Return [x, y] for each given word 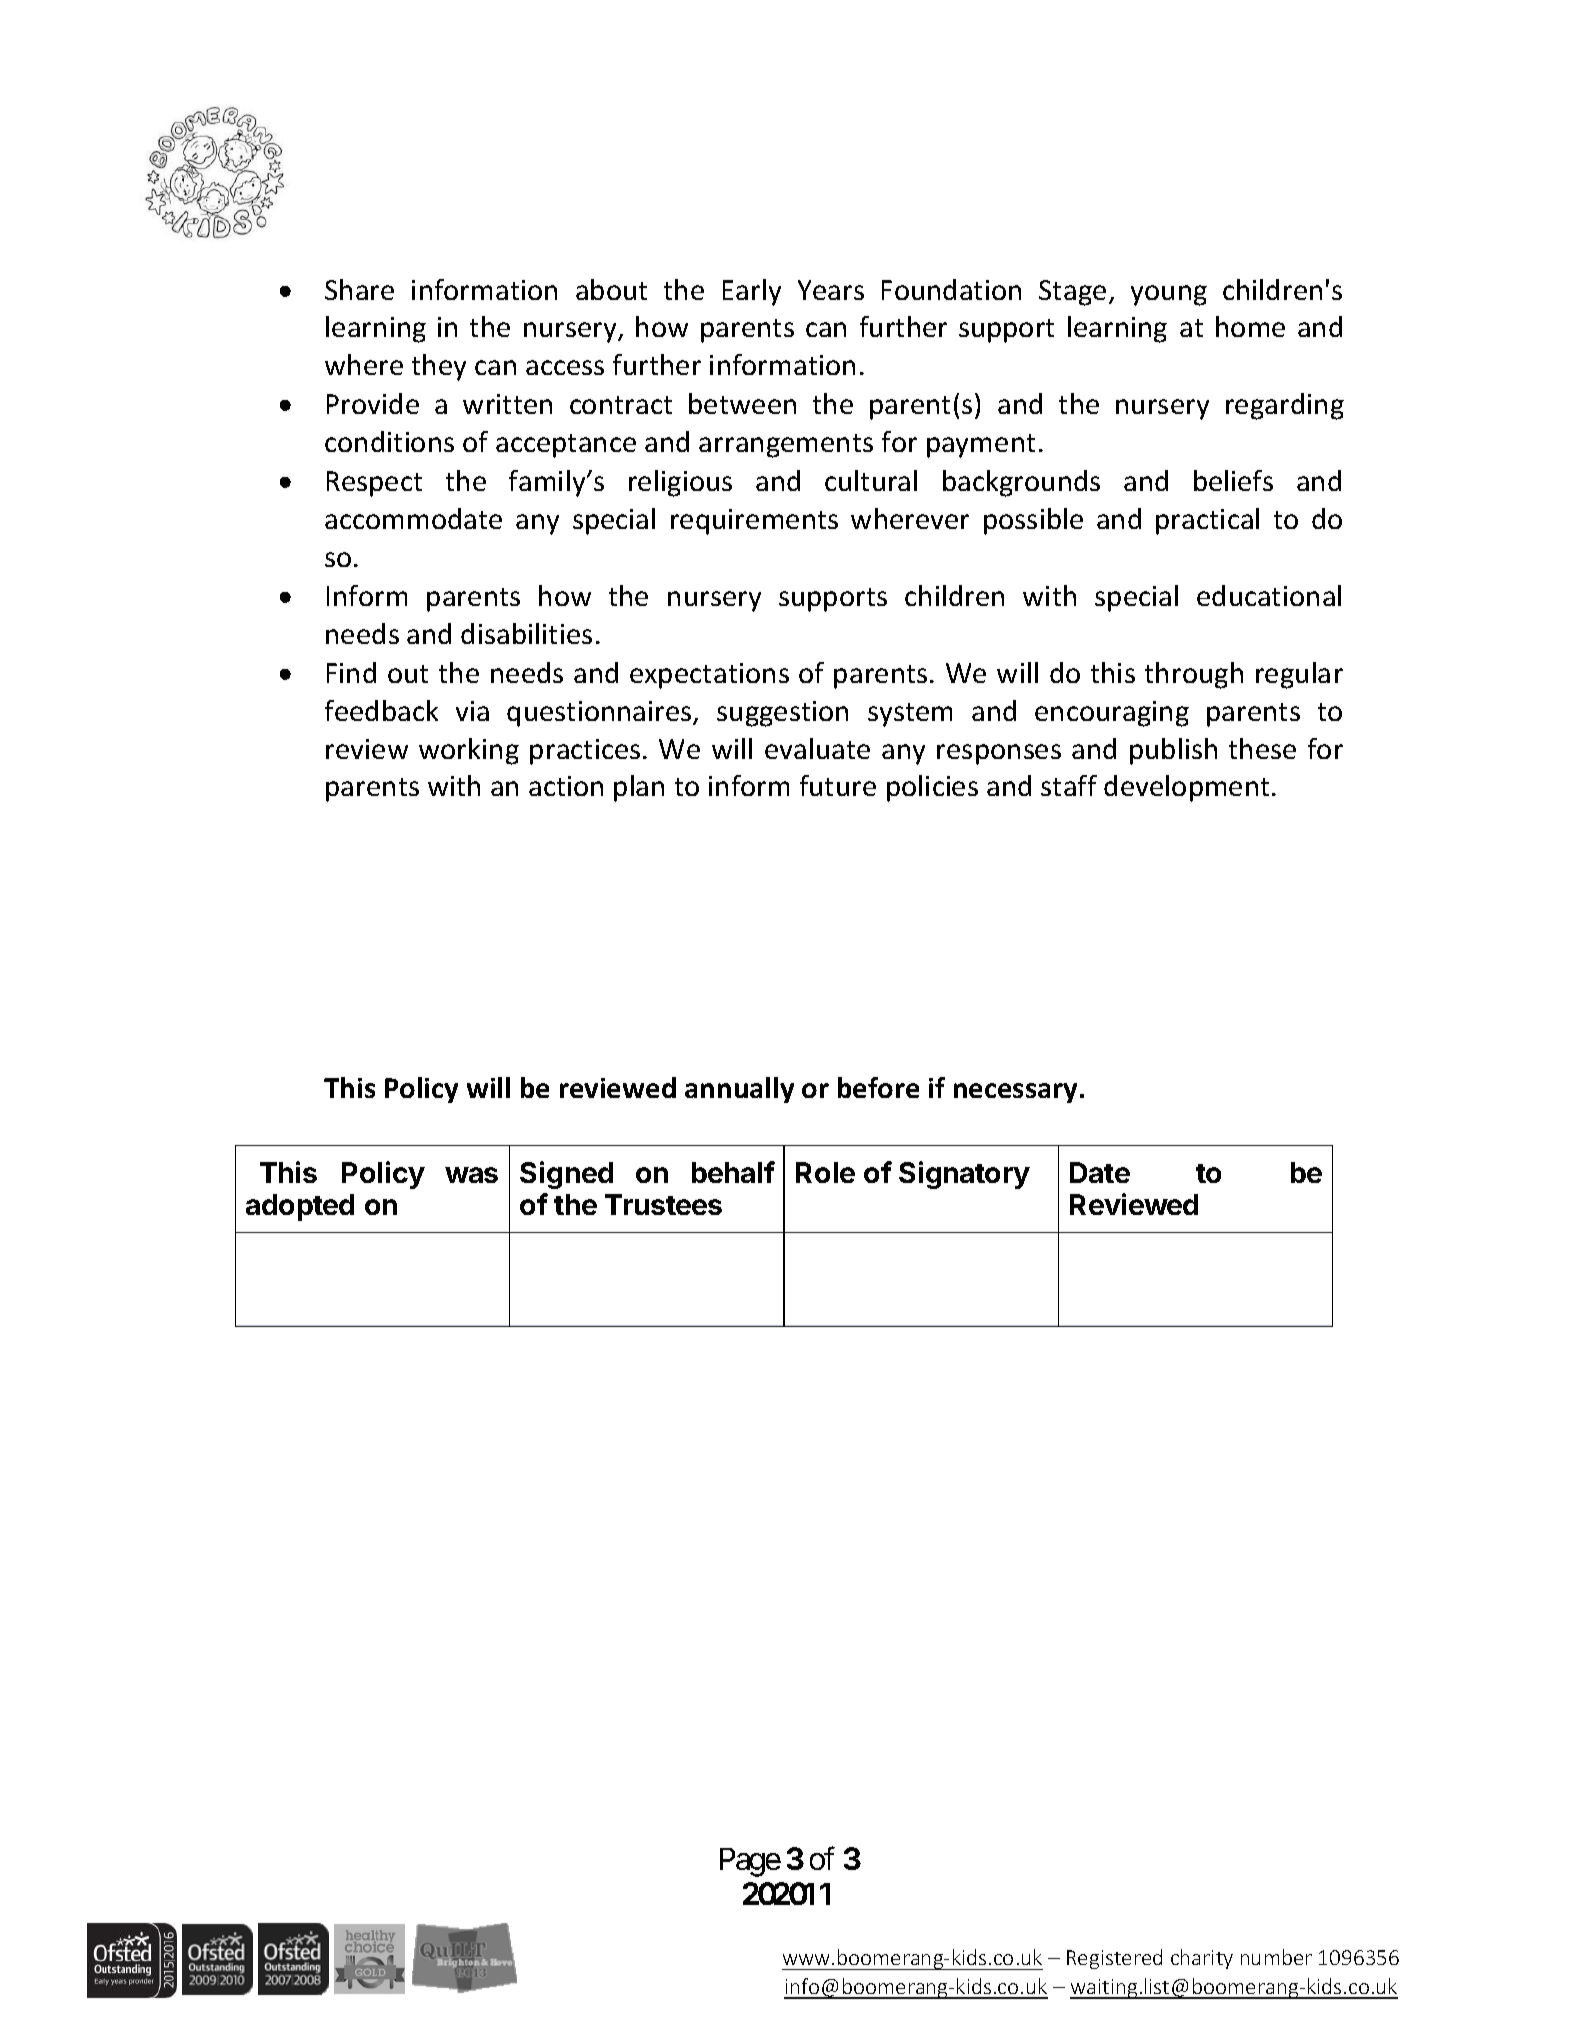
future [838, 785]
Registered [1114, 1959]
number [1276, 1957]
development [1186, 788]
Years [831, 290]
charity [1202, 1959]
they [439, 367]
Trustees [663, 1204]
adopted [300, 1207]
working [469, 751]
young [1169, 295]
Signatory [964, 1175]
